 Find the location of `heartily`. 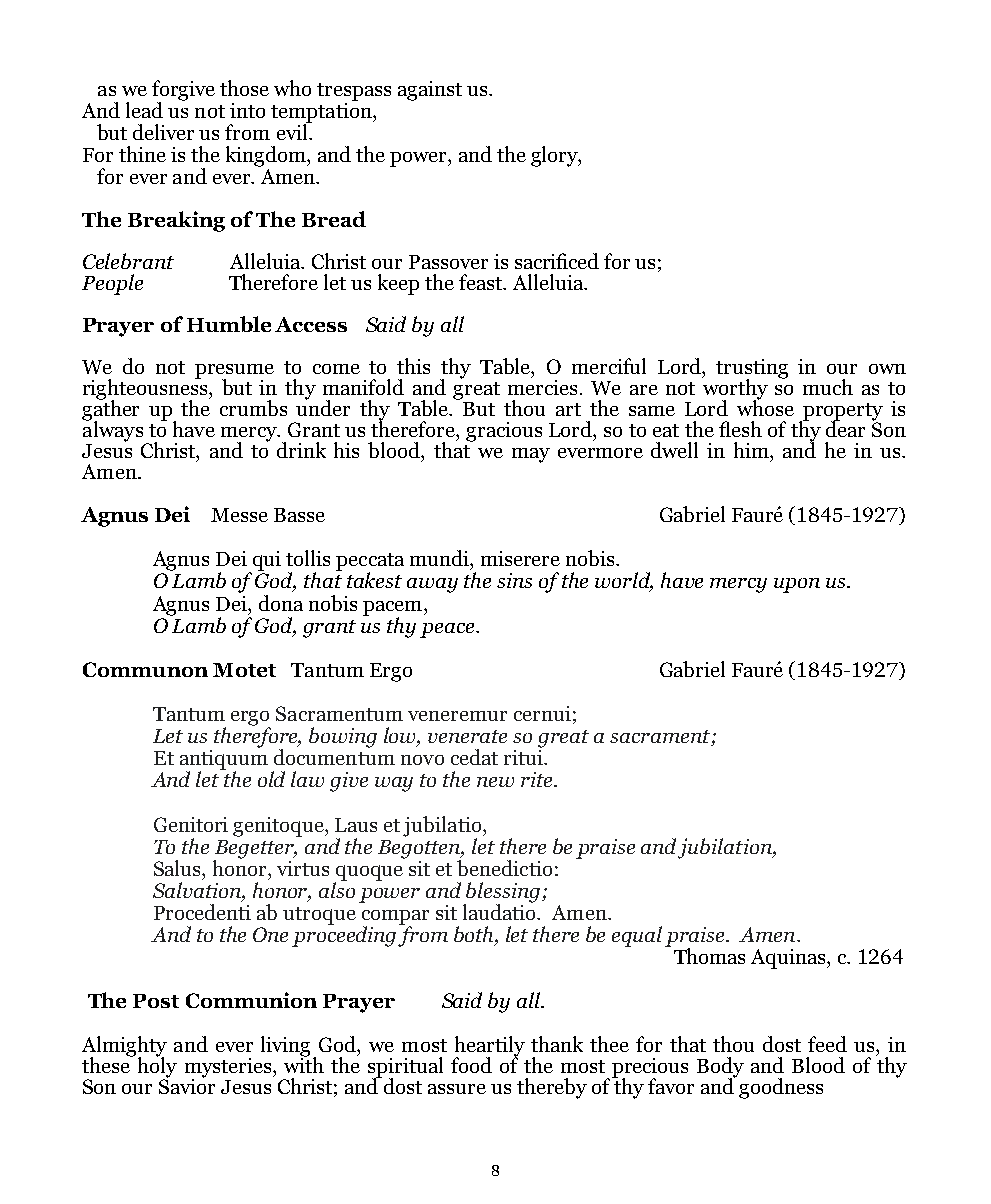

heartily is located at coordinates (490, 1047).
